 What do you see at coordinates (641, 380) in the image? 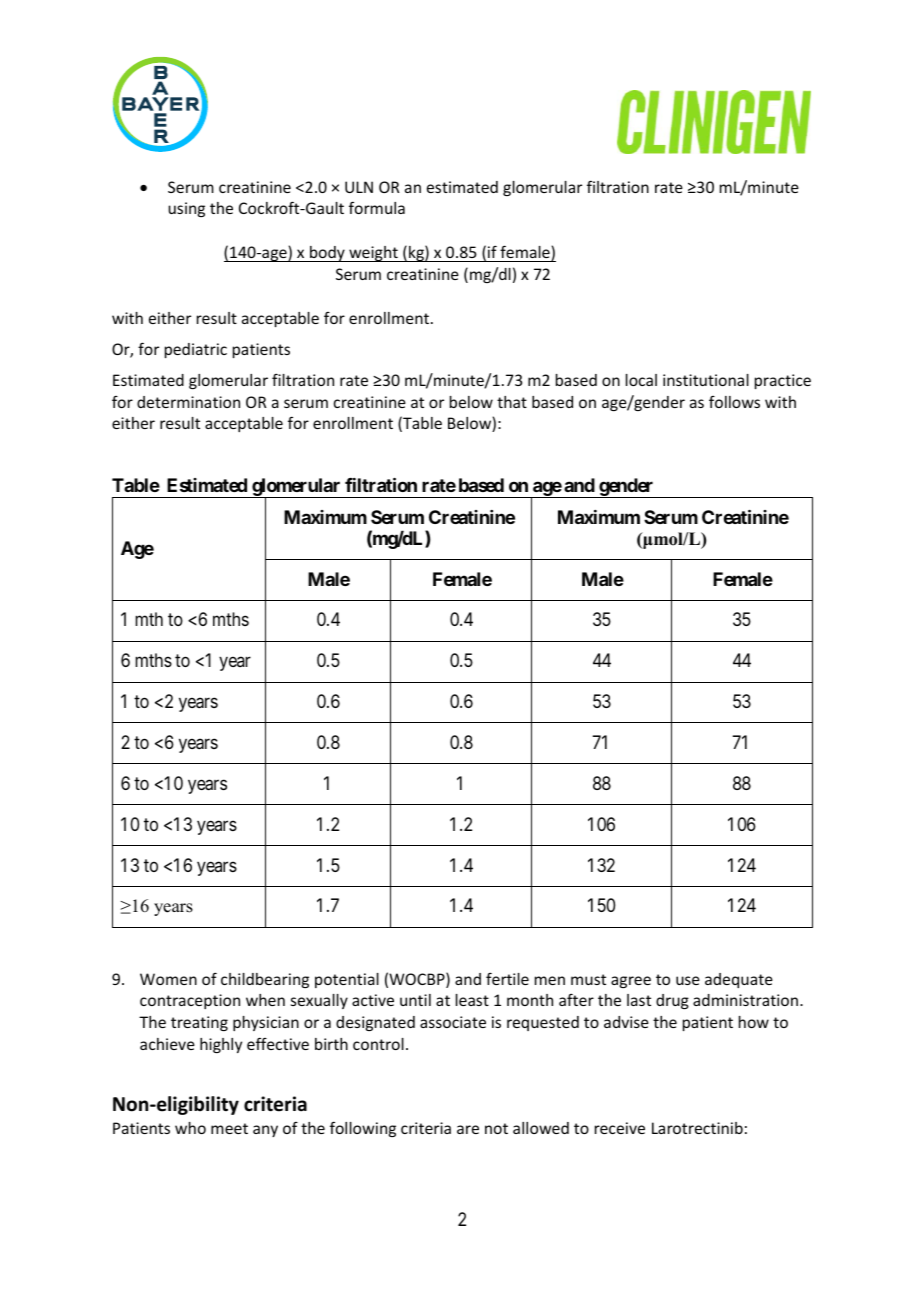
I see `local` at bounding box center [641, 380].
